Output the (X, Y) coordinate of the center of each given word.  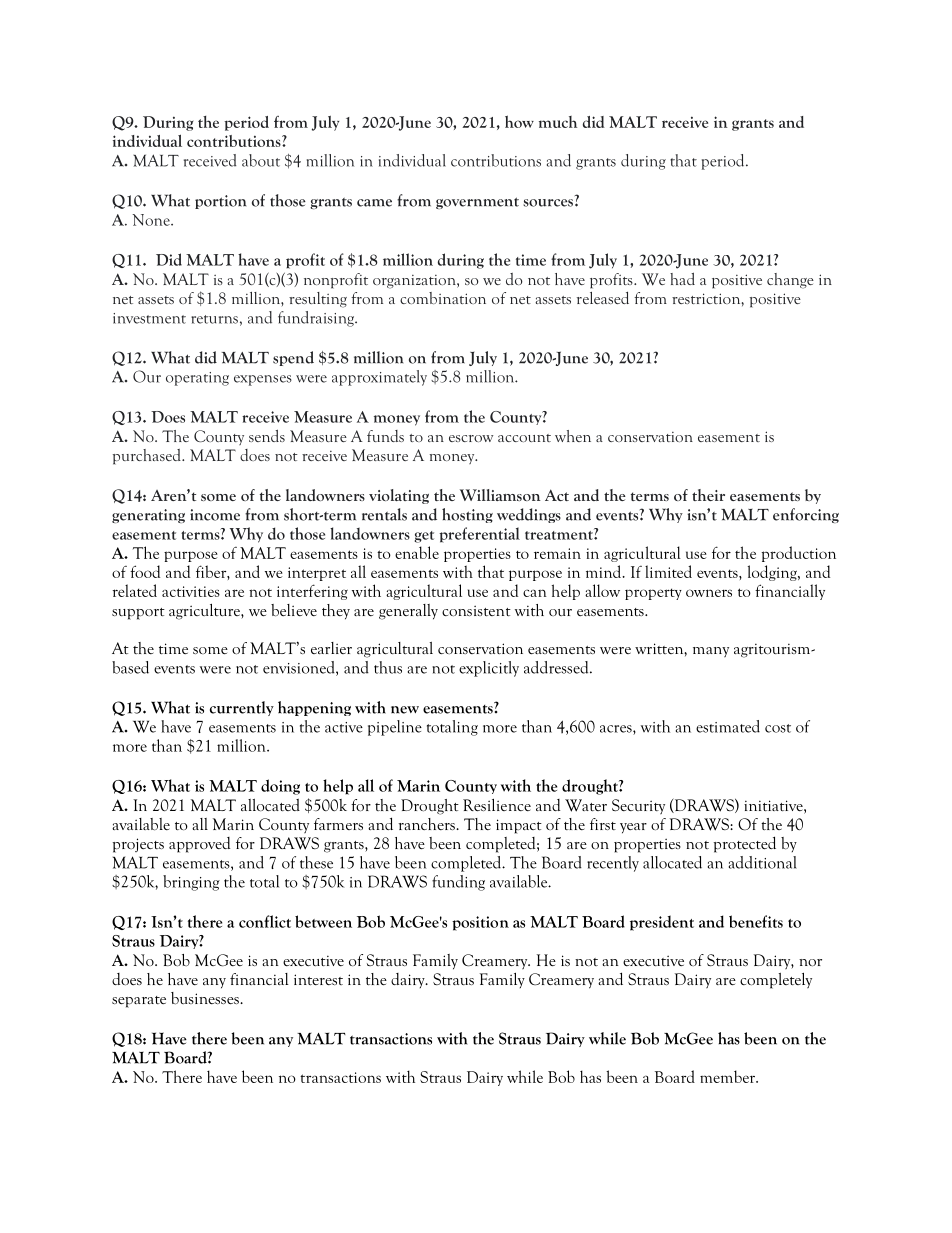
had (682, 278)
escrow (471, 438)
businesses (206, 998)
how (519, 121)
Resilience (497, 805)
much (558, 122)
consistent (476, 611)
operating (197, 379)
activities (191, 591)
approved (199, 845)
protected (745, 844)
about (261, 160)
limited (668, 571)
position (480, 923)
